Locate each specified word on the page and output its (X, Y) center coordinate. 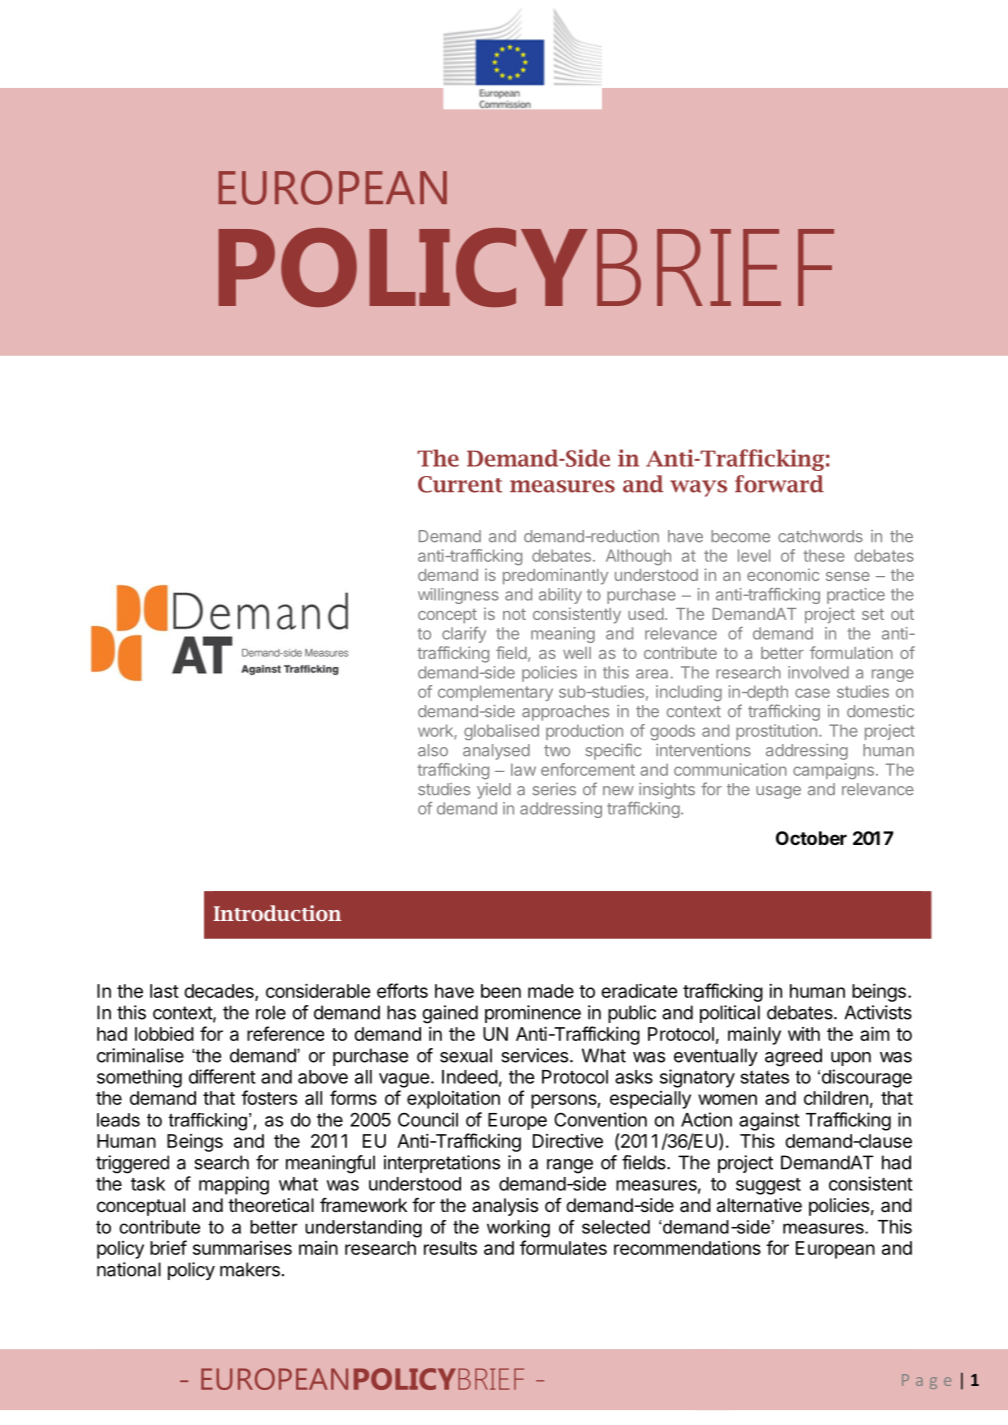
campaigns (833, 771)
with (804, 1034)
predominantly (555, 576)
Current (460, 484)
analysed (496, 752)
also (433, 750)
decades (220, 992)
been (501, 991)
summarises (242, 1248)
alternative (759, 1205)
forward (779, 484)
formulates (563, 1247)
